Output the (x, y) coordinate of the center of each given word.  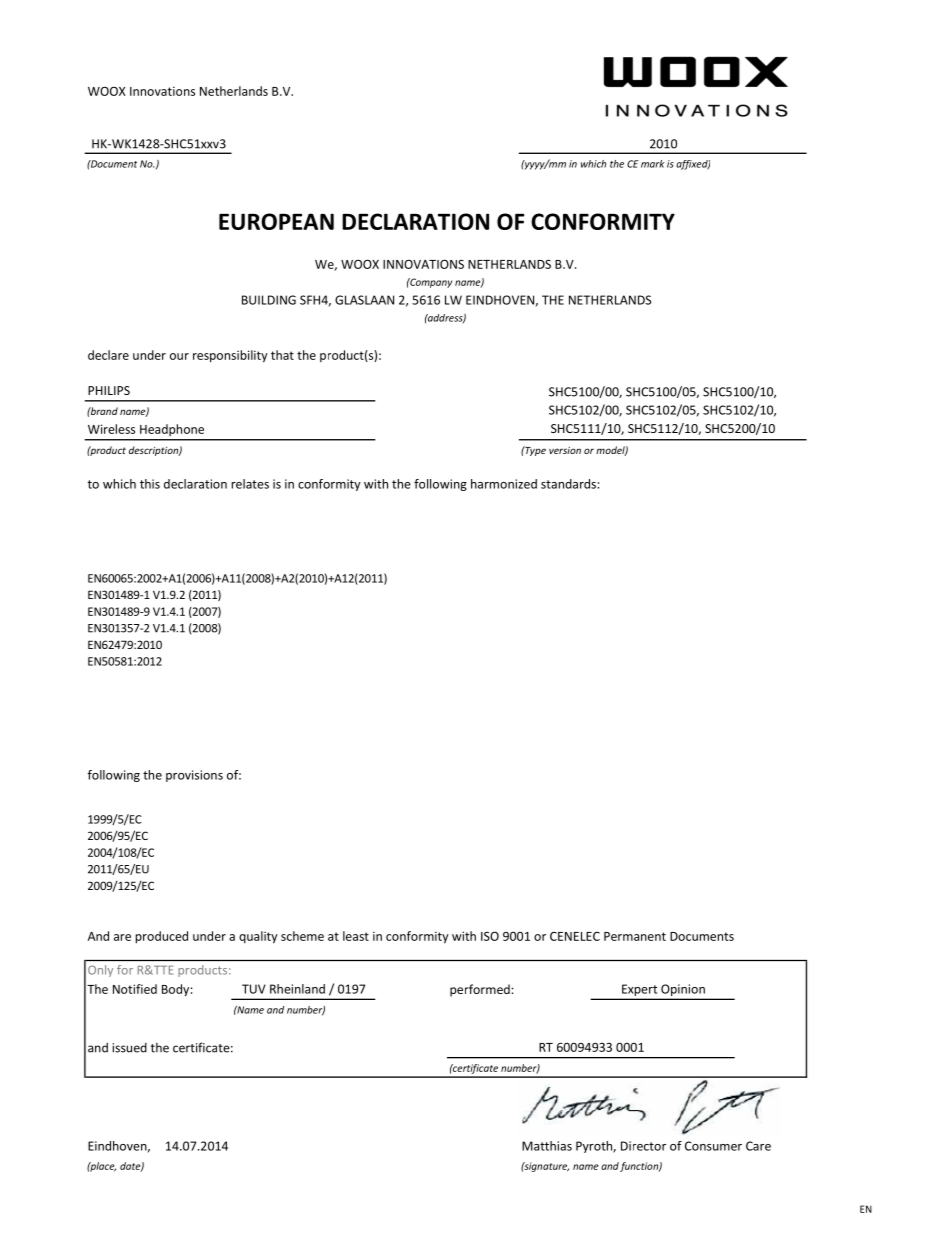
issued (129, 1048)
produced (161, 937)
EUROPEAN (276, 221)
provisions (194, 776)
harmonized (504, 484)
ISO (490, 936)
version (565, 450)
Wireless (111, 429)
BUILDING (269, 300)
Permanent (635, 936)
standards (568, 484)
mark (652, 164)
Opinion (683, 990)
